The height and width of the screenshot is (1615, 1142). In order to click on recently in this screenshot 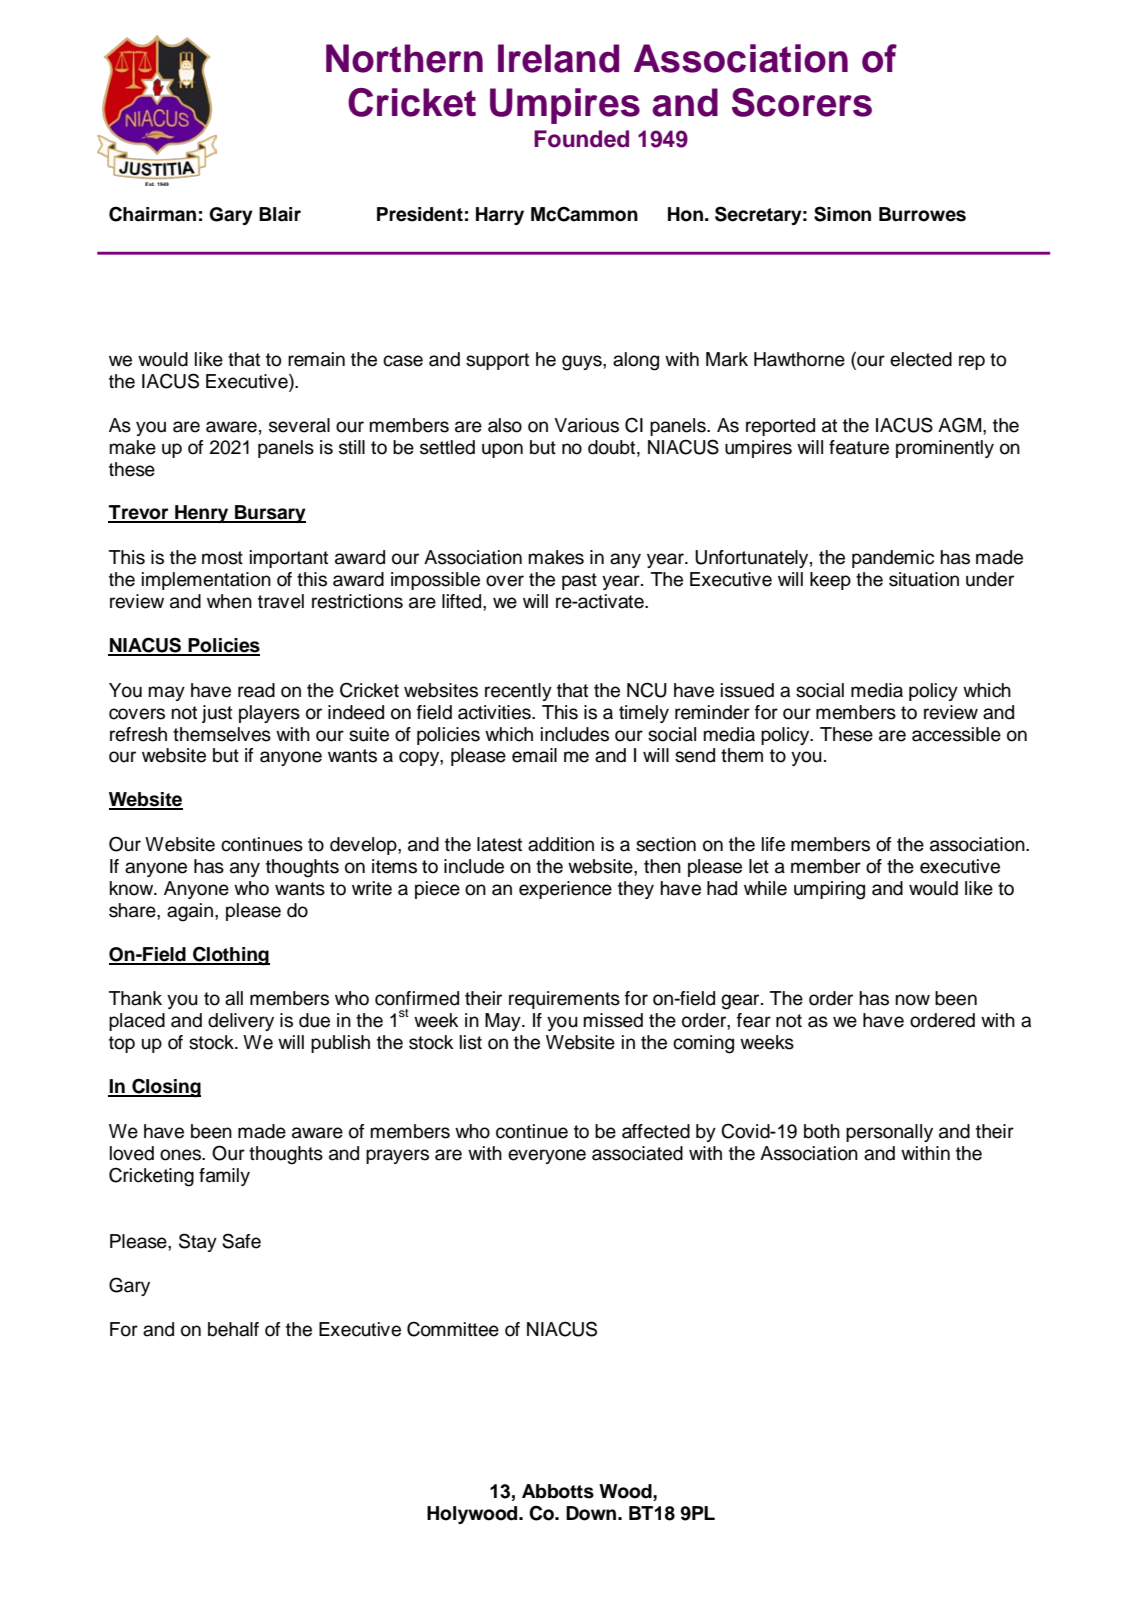, I will do `click(518, 692)`.
